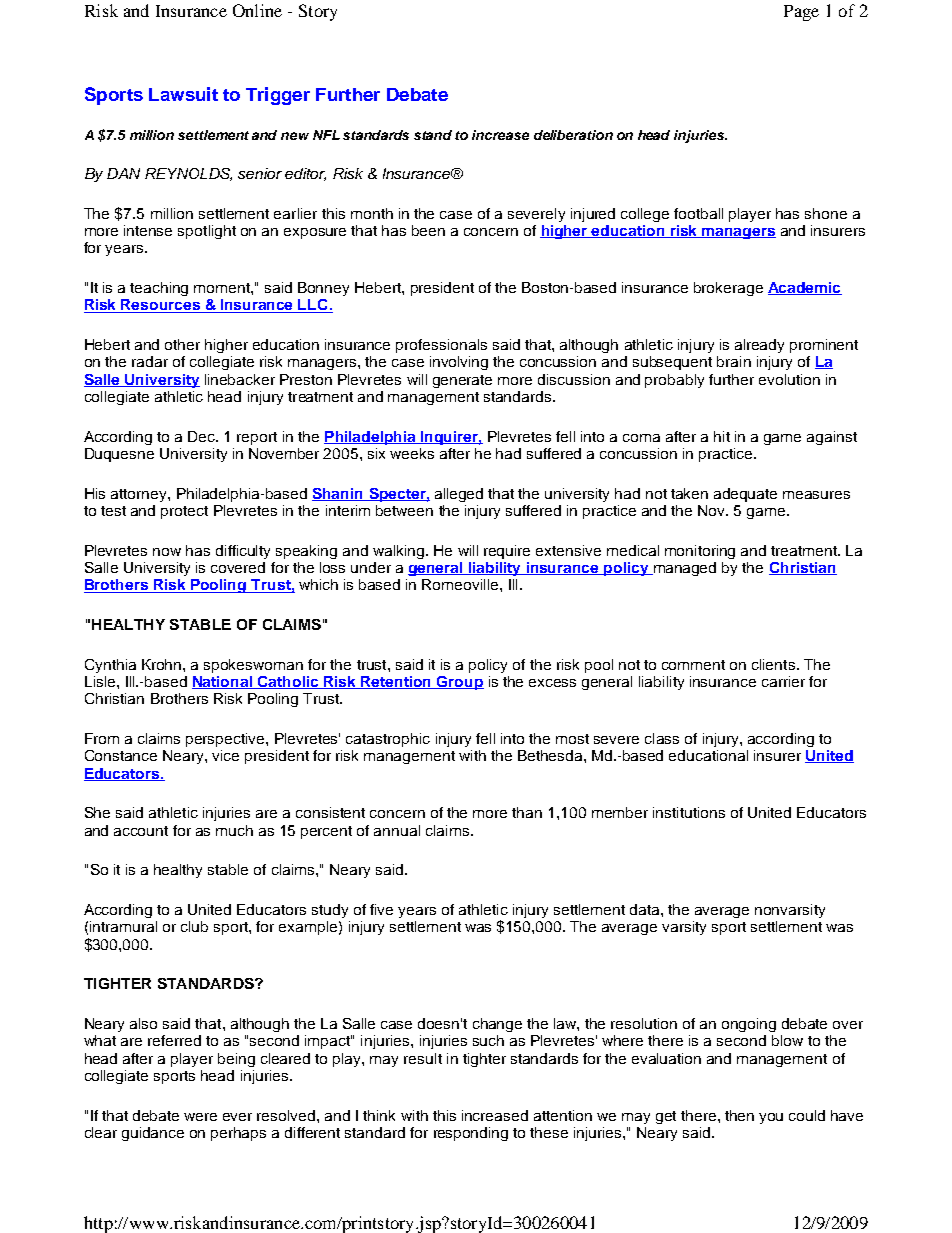  Describe the element at coordinates (200, 1117) in the screenshot. I see `were` at that location.
